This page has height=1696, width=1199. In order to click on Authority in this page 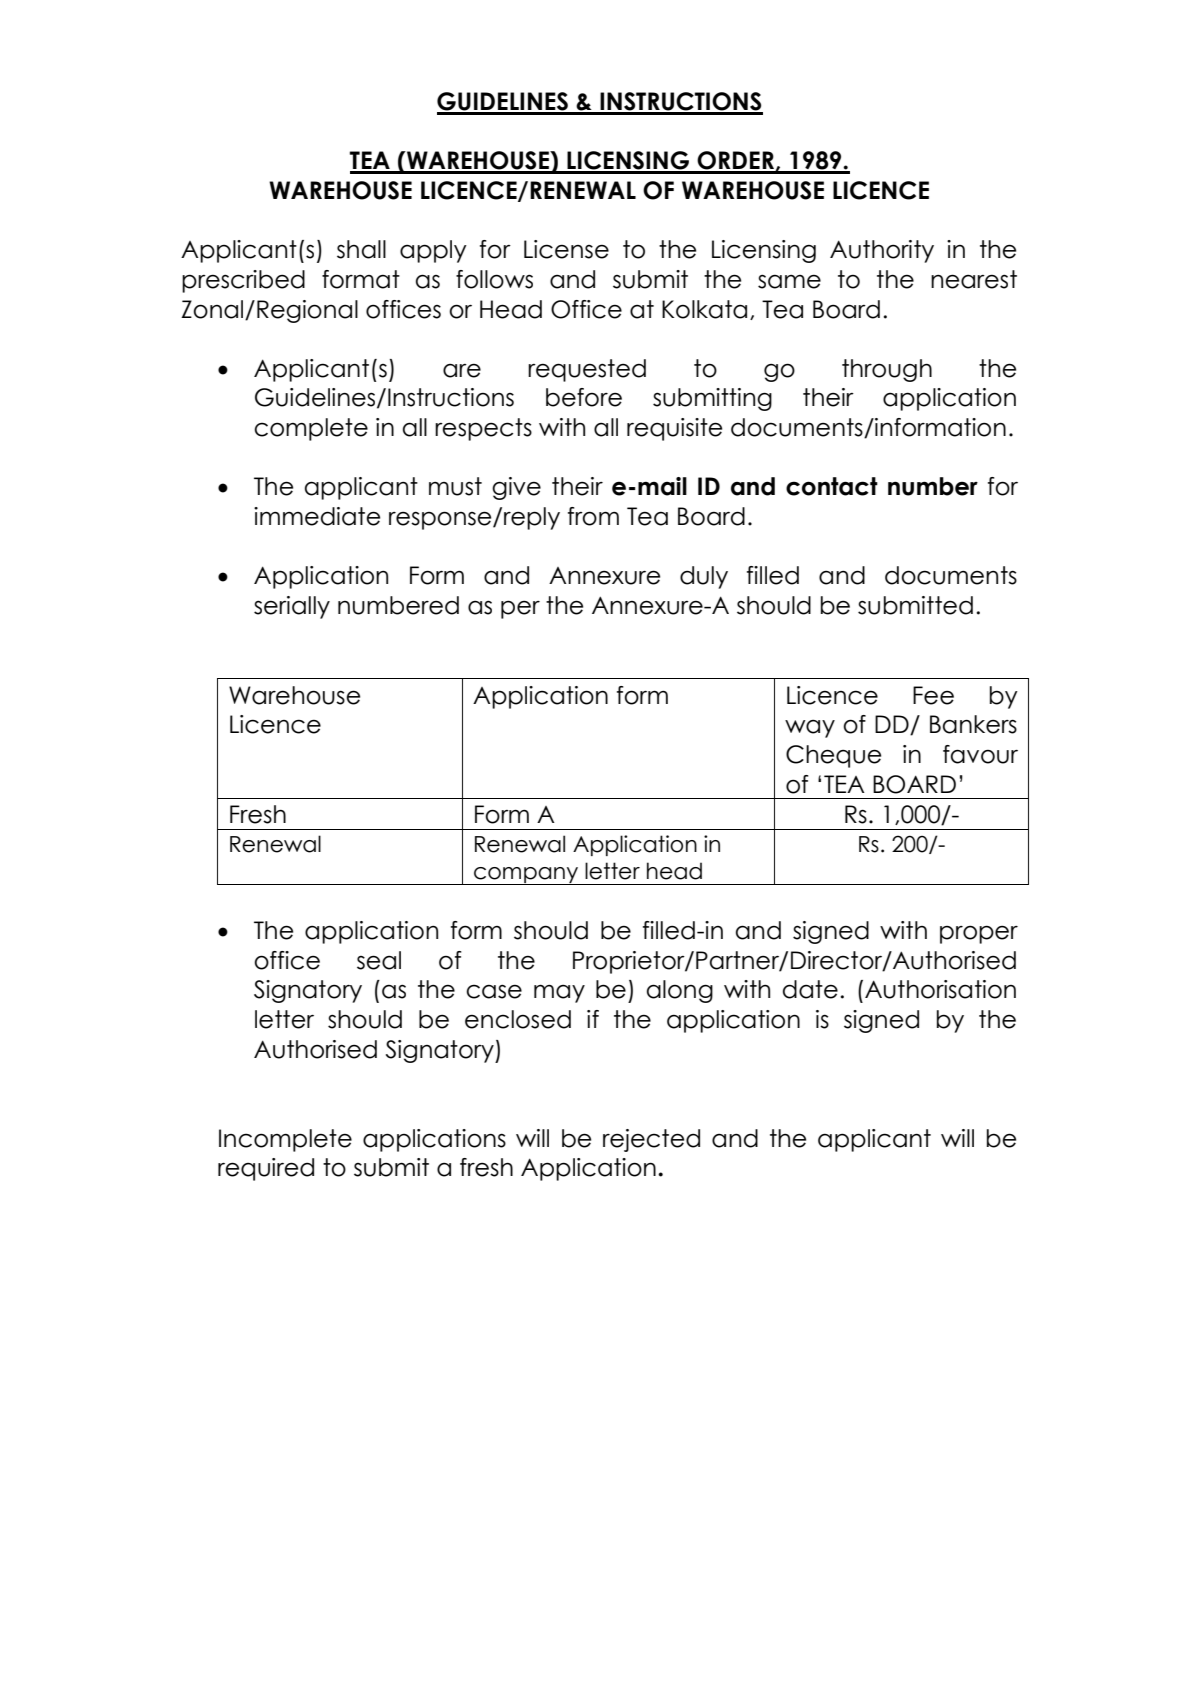, I will do `click(882, 251)`.
